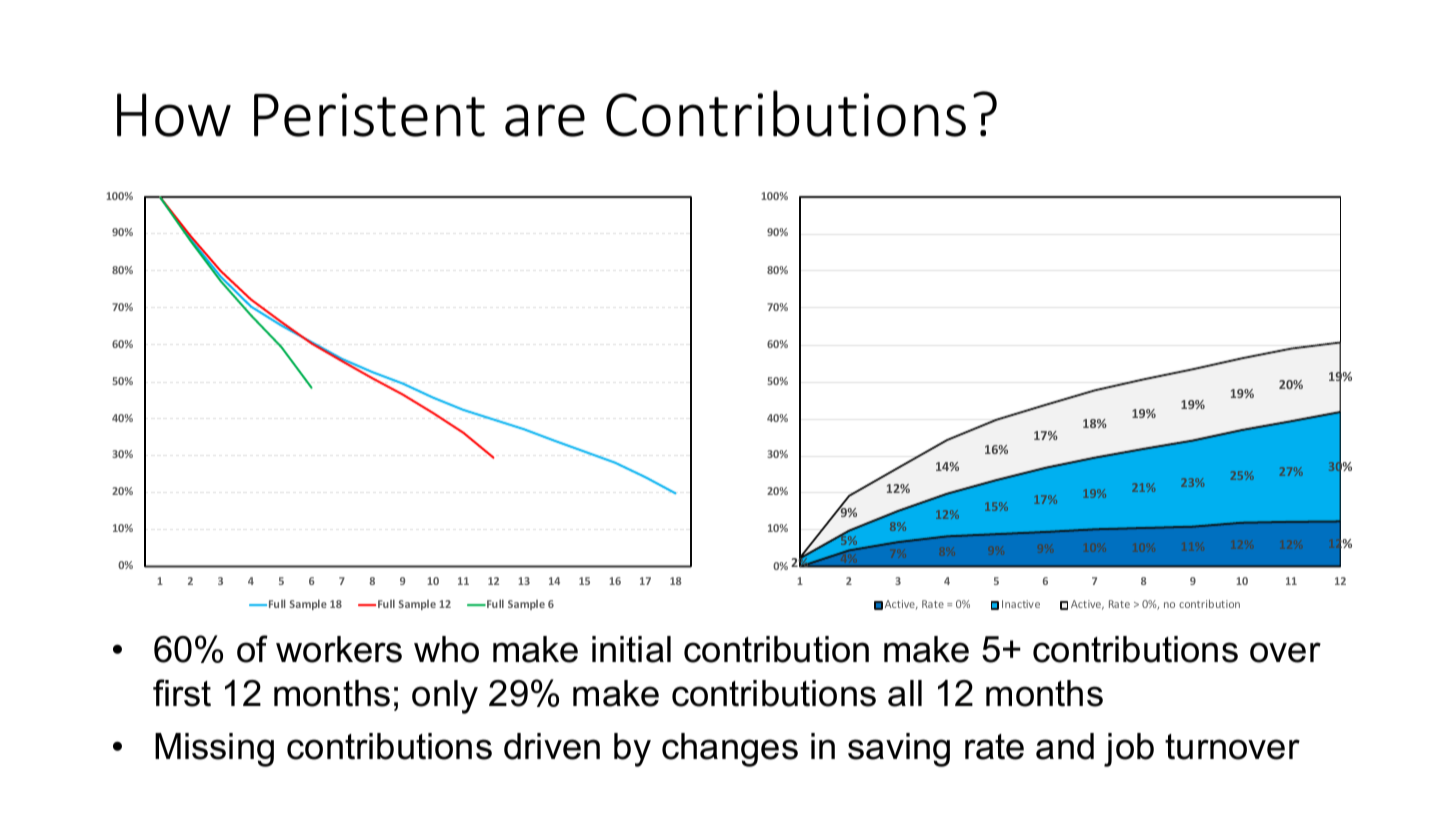 This document has width=1456, height=819. What do you see at coordinates (446, 649) in the document?
I see `who` at bounding box center [446, 649].
